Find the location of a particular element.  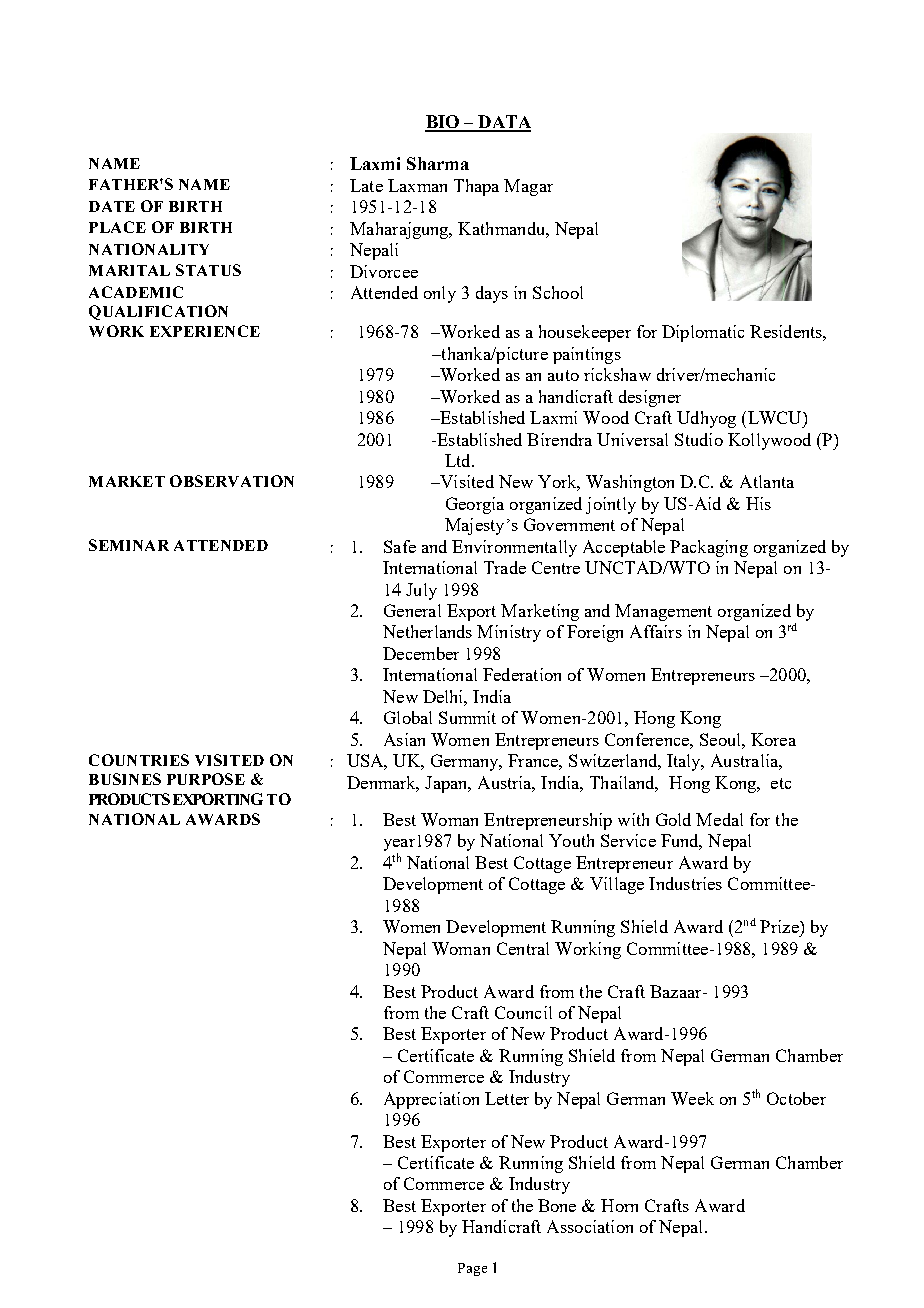

Netherlands is located at coordinates (427, 631).
